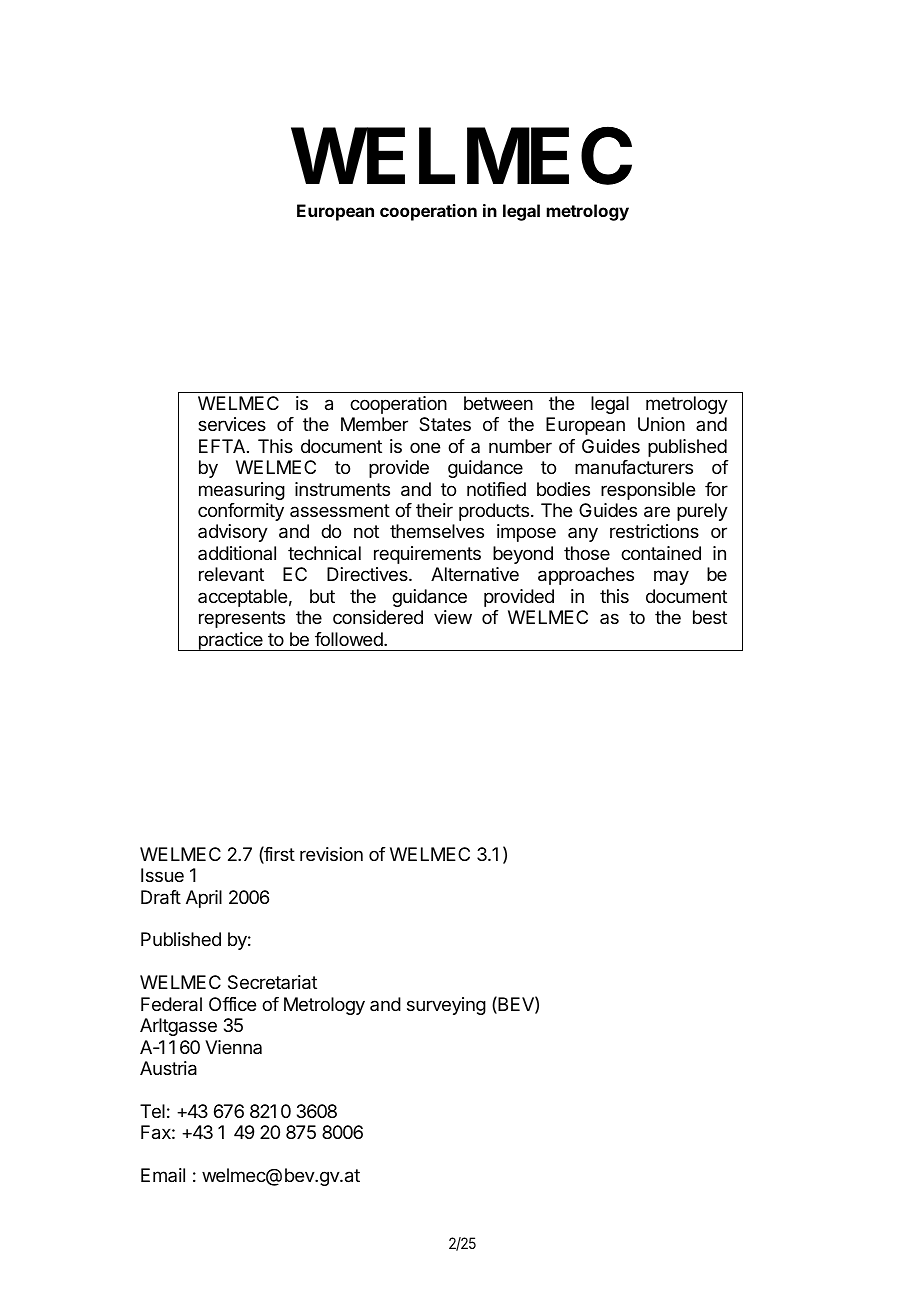  Describe the element at coordinates (331, 854) in the screenshot. I see `revision` at that location.
